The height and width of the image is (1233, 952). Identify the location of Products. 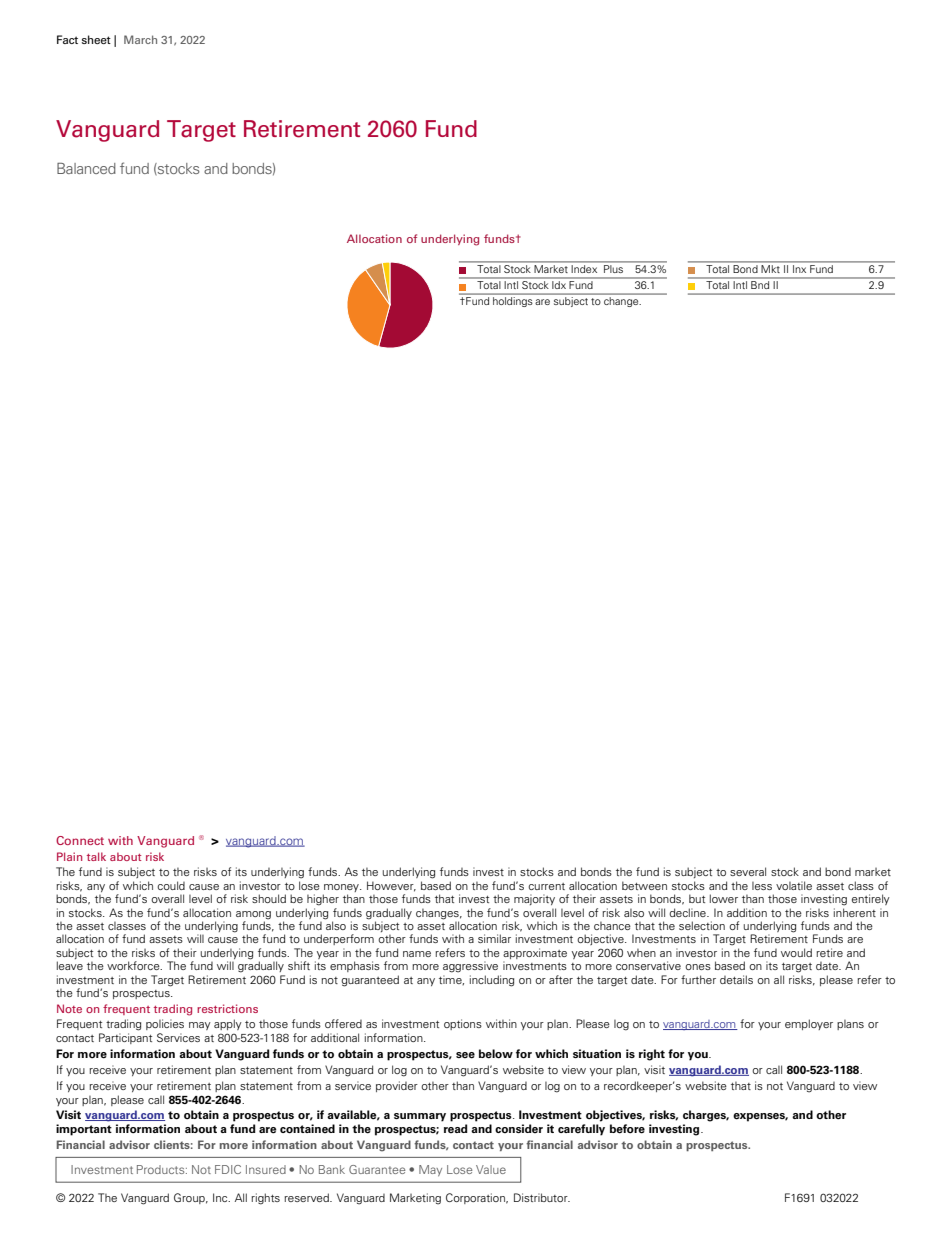
(162, 1169).
